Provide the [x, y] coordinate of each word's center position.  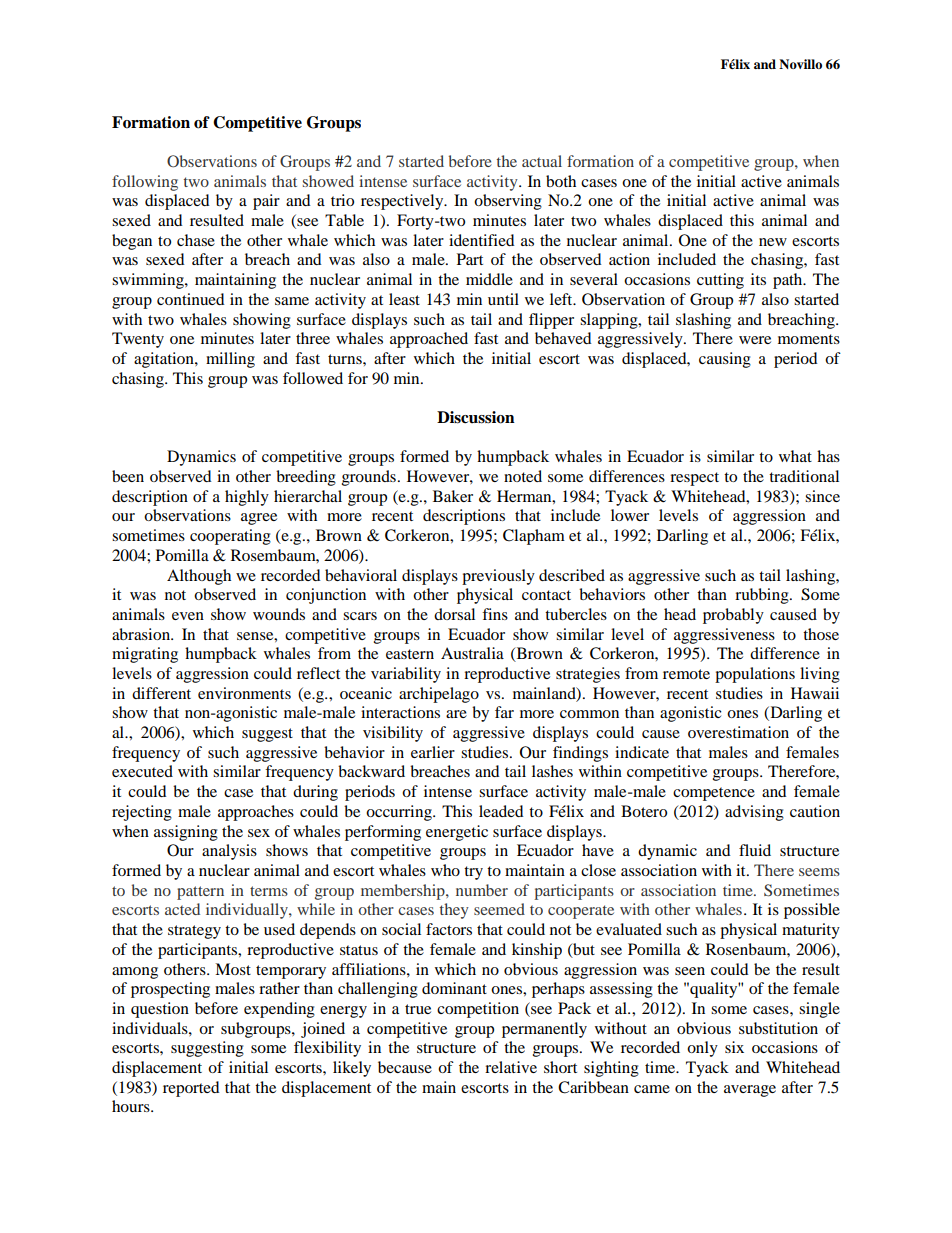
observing [508, 202]
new [773, 242]
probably [733, 616]
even [188, 616]
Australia [472, 653]
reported [191, 1089]
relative [511, 1067]
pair [266, 202]
